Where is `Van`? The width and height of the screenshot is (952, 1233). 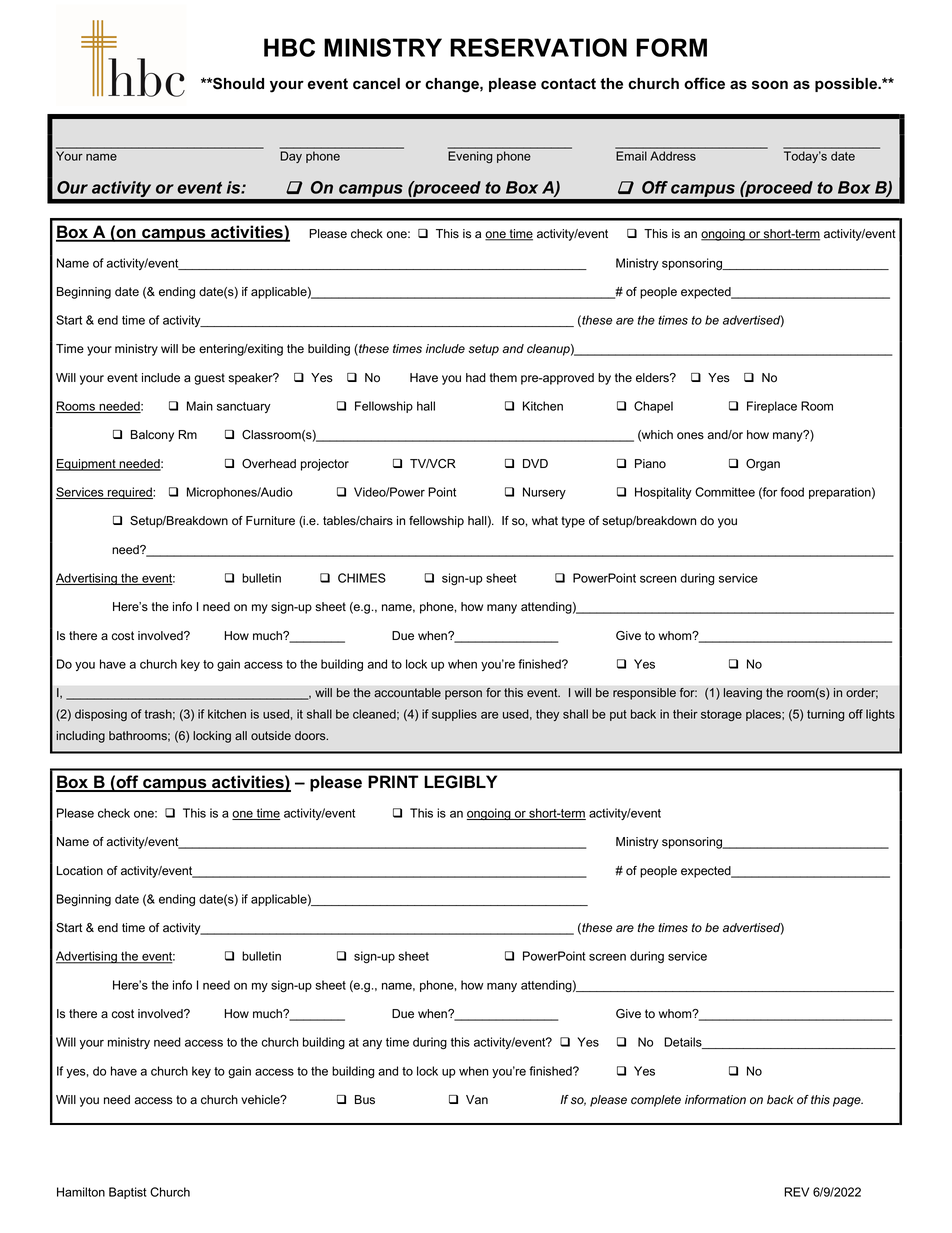
Van is located at coordinates (477, 1100).
